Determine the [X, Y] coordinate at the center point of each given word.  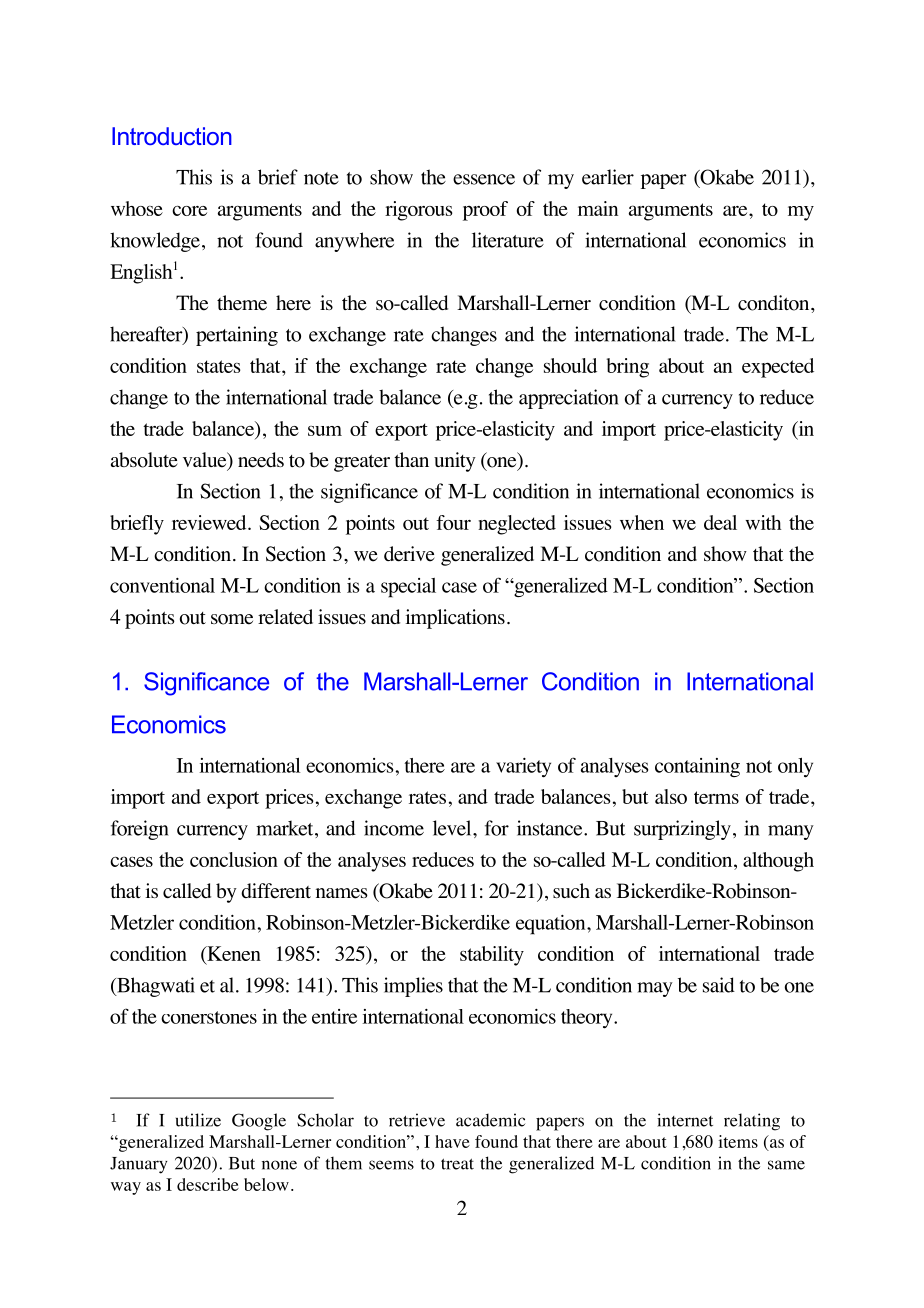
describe [208, 1184]
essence [484, 179]
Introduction [172, 136]
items [738, 1141]
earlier [608, 177]
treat [457, 1164]
